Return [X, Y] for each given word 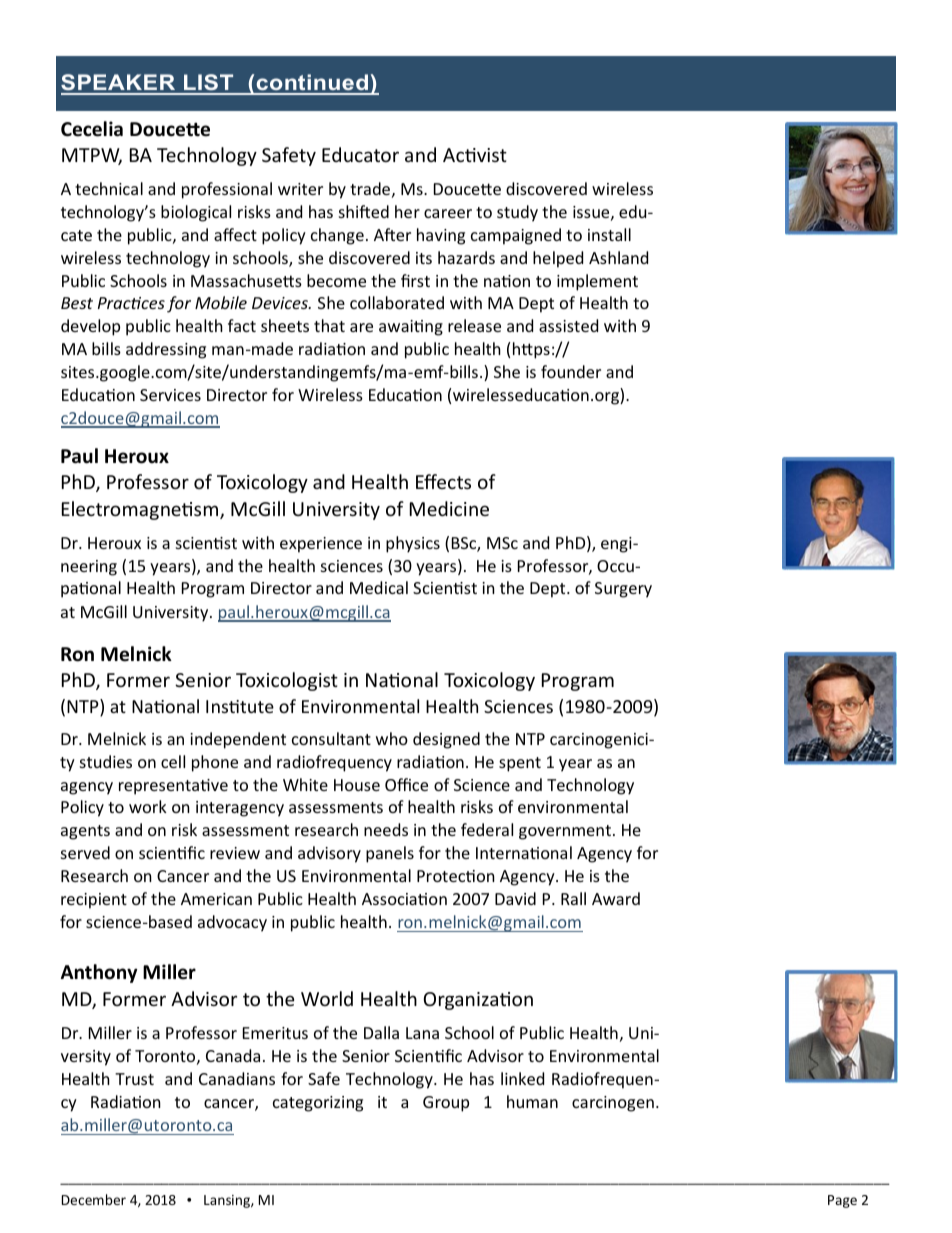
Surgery [623, 590]
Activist [475, 155]
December [94, 1199]
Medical [379, 587]
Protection [456, 876]
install [609, 234]
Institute [240, 706]
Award [616, 898]
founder [571, 371]
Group [446, 1104]
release [474, 325]
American [216, 899]
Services [170, 395]
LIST [209, 84]
